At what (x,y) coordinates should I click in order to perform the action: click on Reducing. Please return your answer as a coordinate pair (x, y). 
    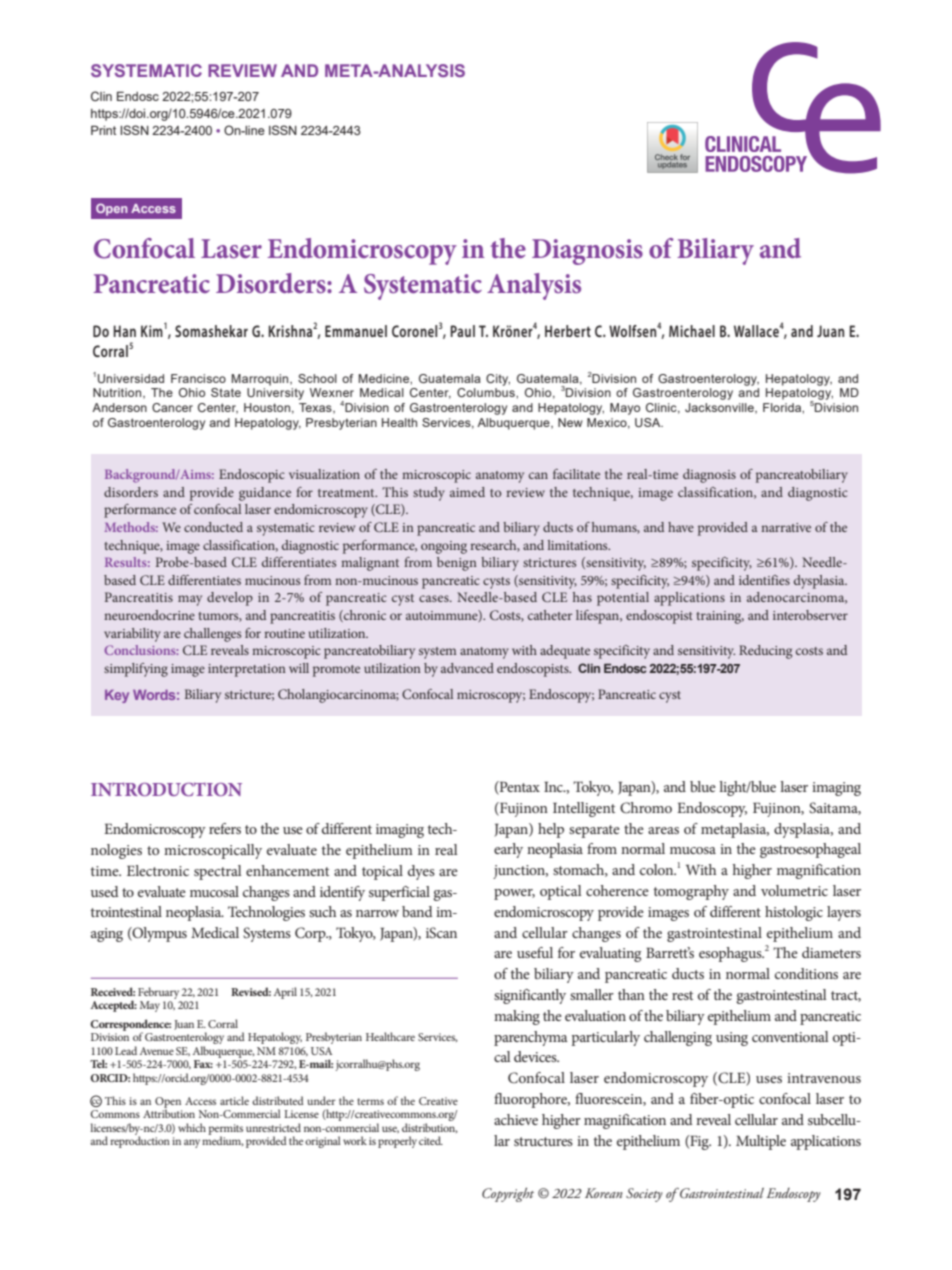
    Looking at the image, I should click on (765, 652).
